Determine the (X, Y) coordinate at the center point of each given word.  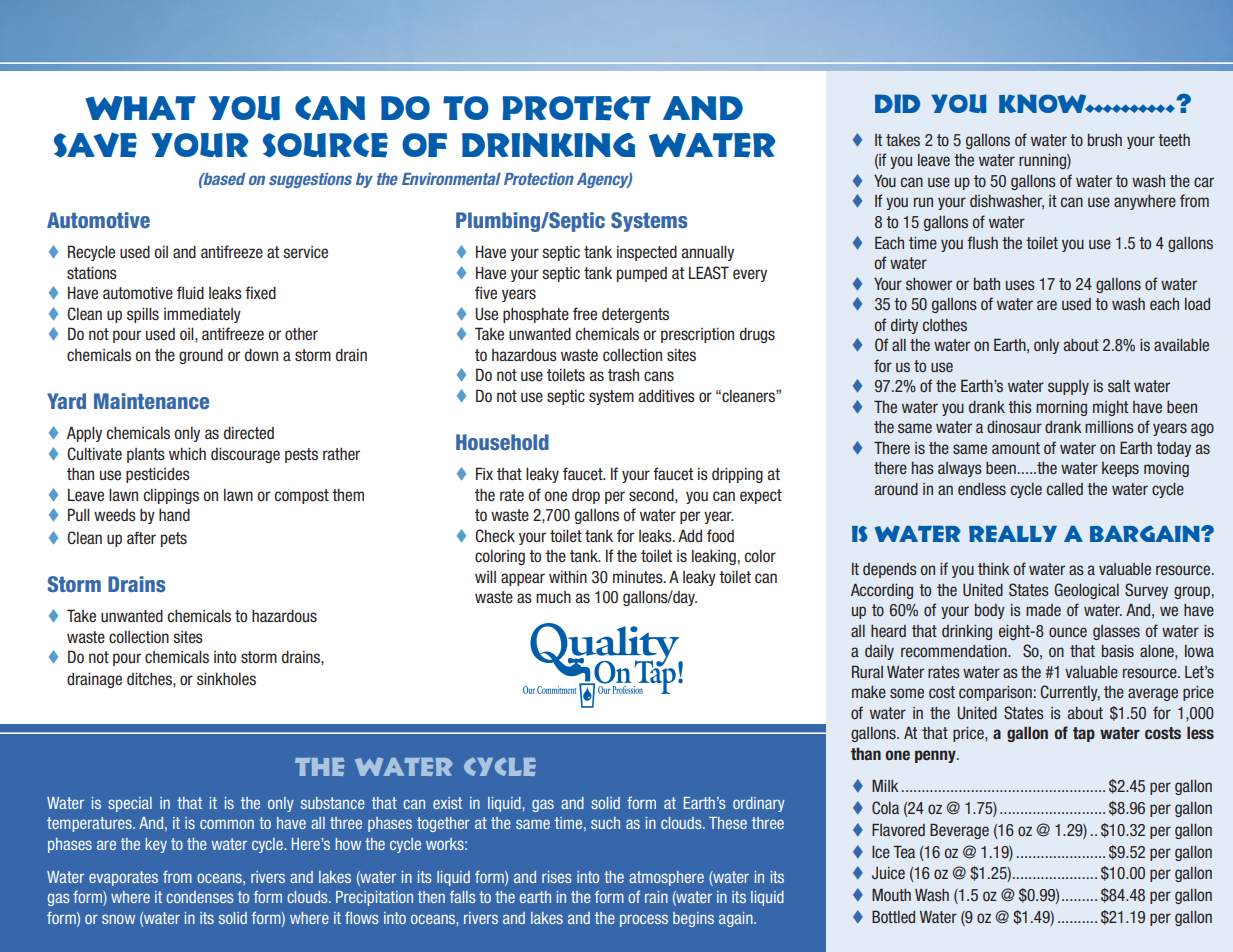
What (140, 108)
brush (1105, 140)
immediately (202, 315)
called (1065, 489)
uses (1020, 285)
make (869, 692)
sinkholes (226, 679)
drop (586, 496)
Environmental (451, 178)
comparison (995, 693)
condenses (200, 897)
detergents (635, 315)
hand (174, 514)
